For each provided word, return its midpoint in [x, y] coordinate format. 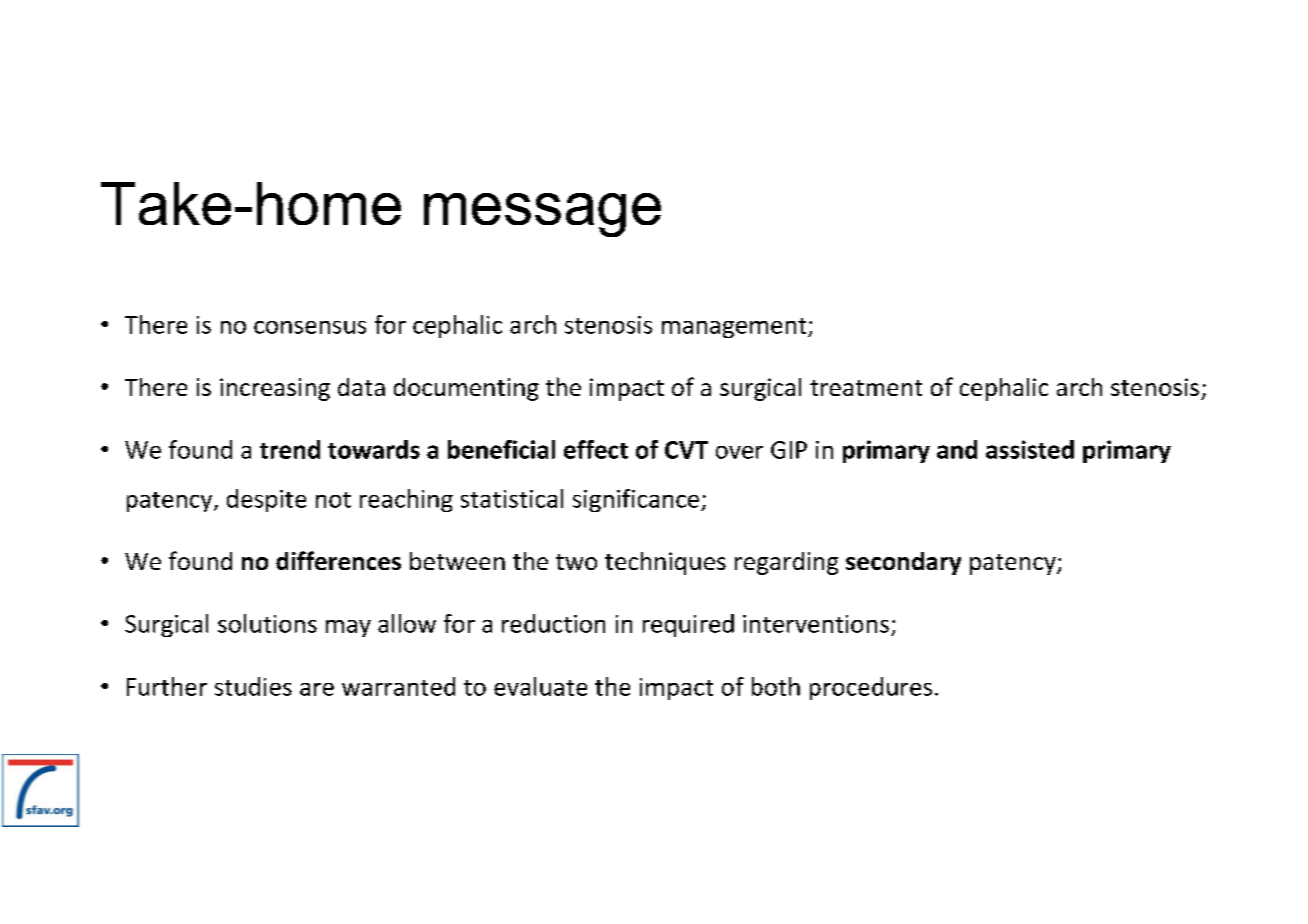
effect [596, 449]
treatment [866, 388]
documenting [466, 389]
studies [253, 686]
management [735, 328]
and [957, 449]
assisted [1030, 449]
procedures [871, 688]
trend [290, 449]
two [576, 562]
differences [338, 560]
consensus [310, 327]
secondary [903, 563]
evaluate [540, 686]
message [542, 215]
